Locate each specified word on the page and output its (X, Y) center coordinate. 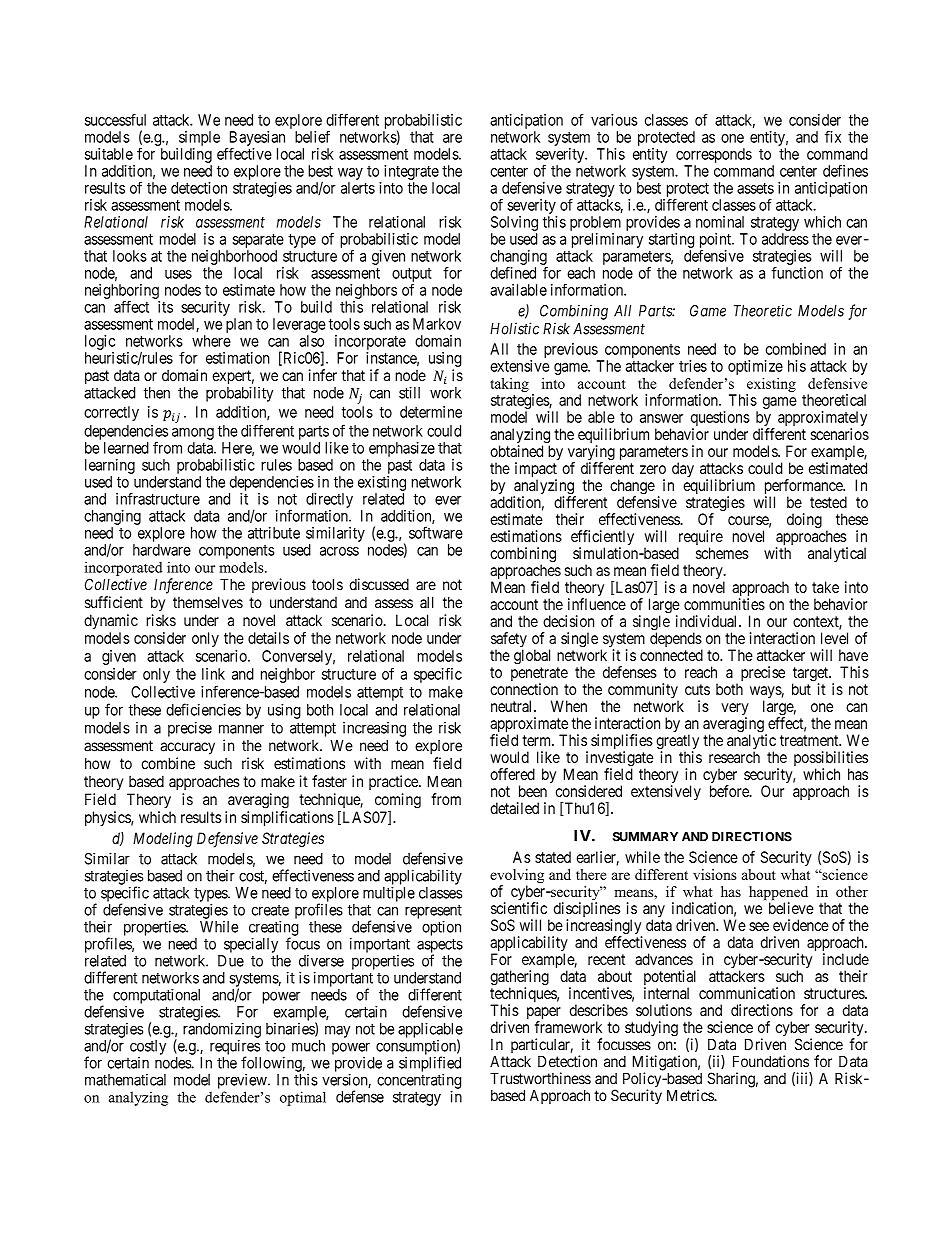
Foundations (771, 1061)
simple (199, 138)
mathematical (125, 1080)
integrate (411, 172)
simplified (430, 1064)
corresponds (714, 155)
